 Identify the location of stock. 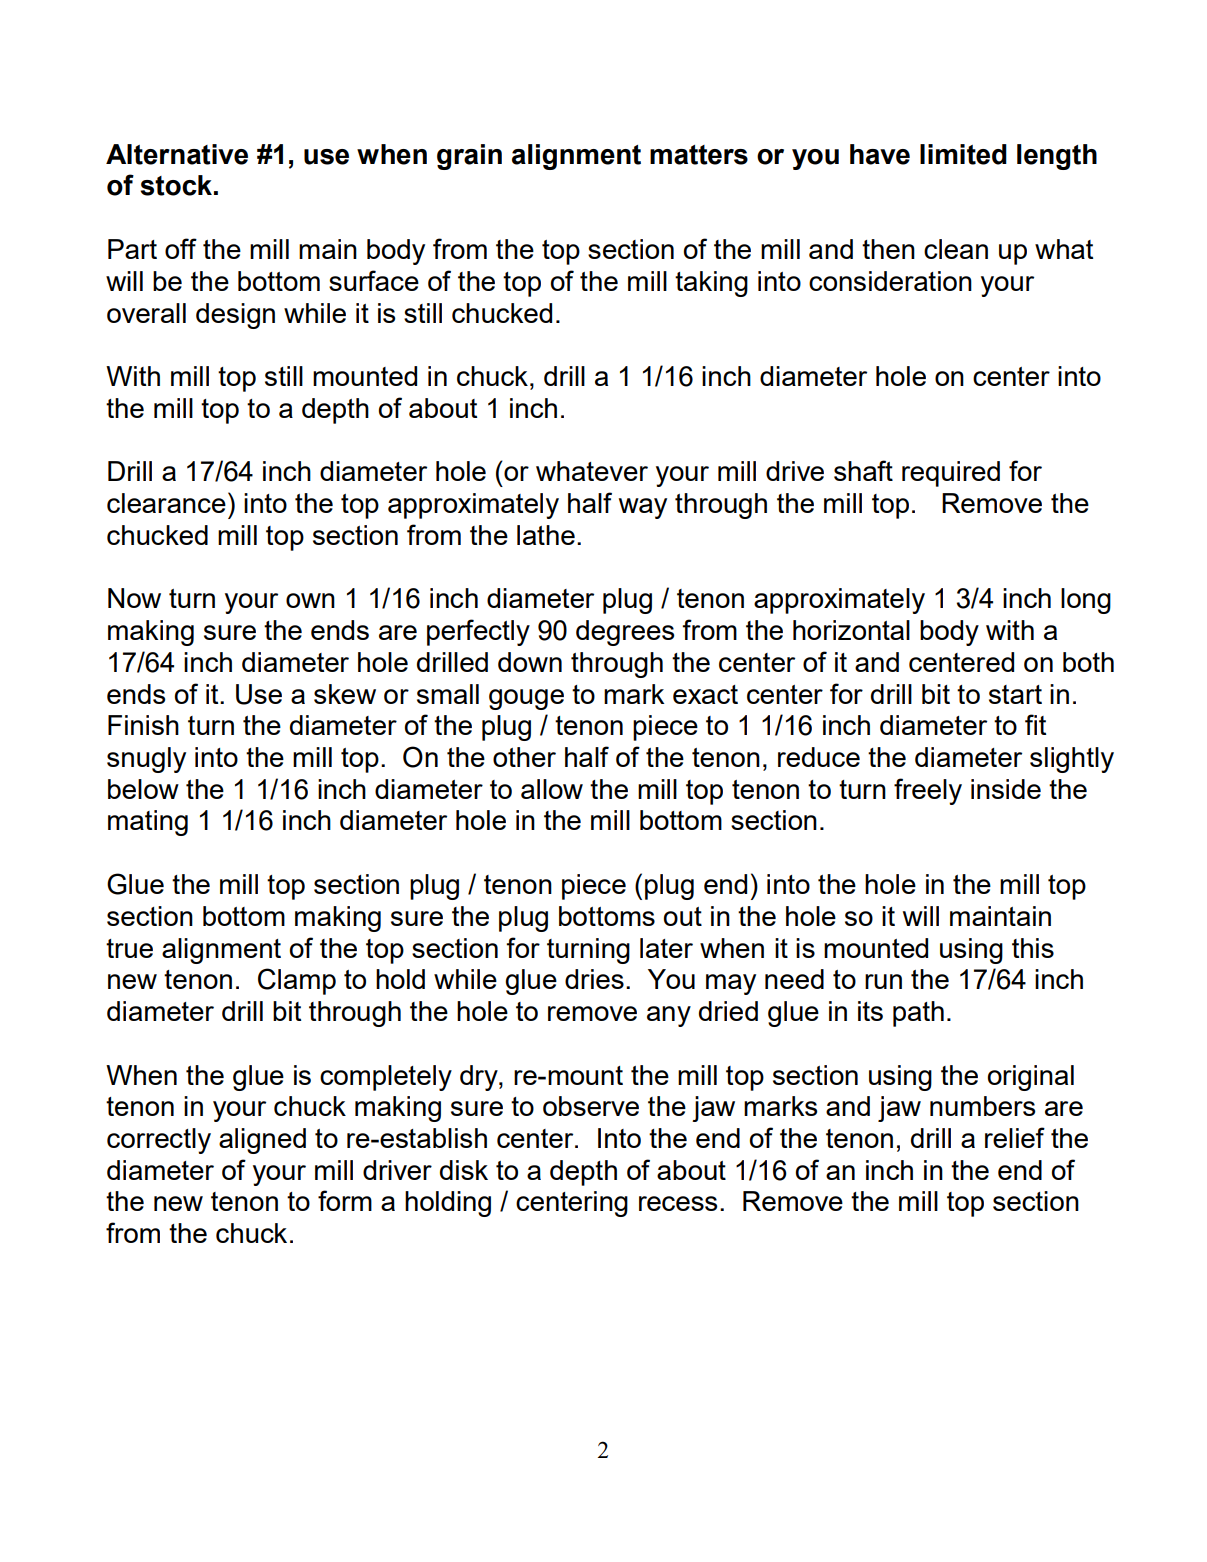
(176, 185).
